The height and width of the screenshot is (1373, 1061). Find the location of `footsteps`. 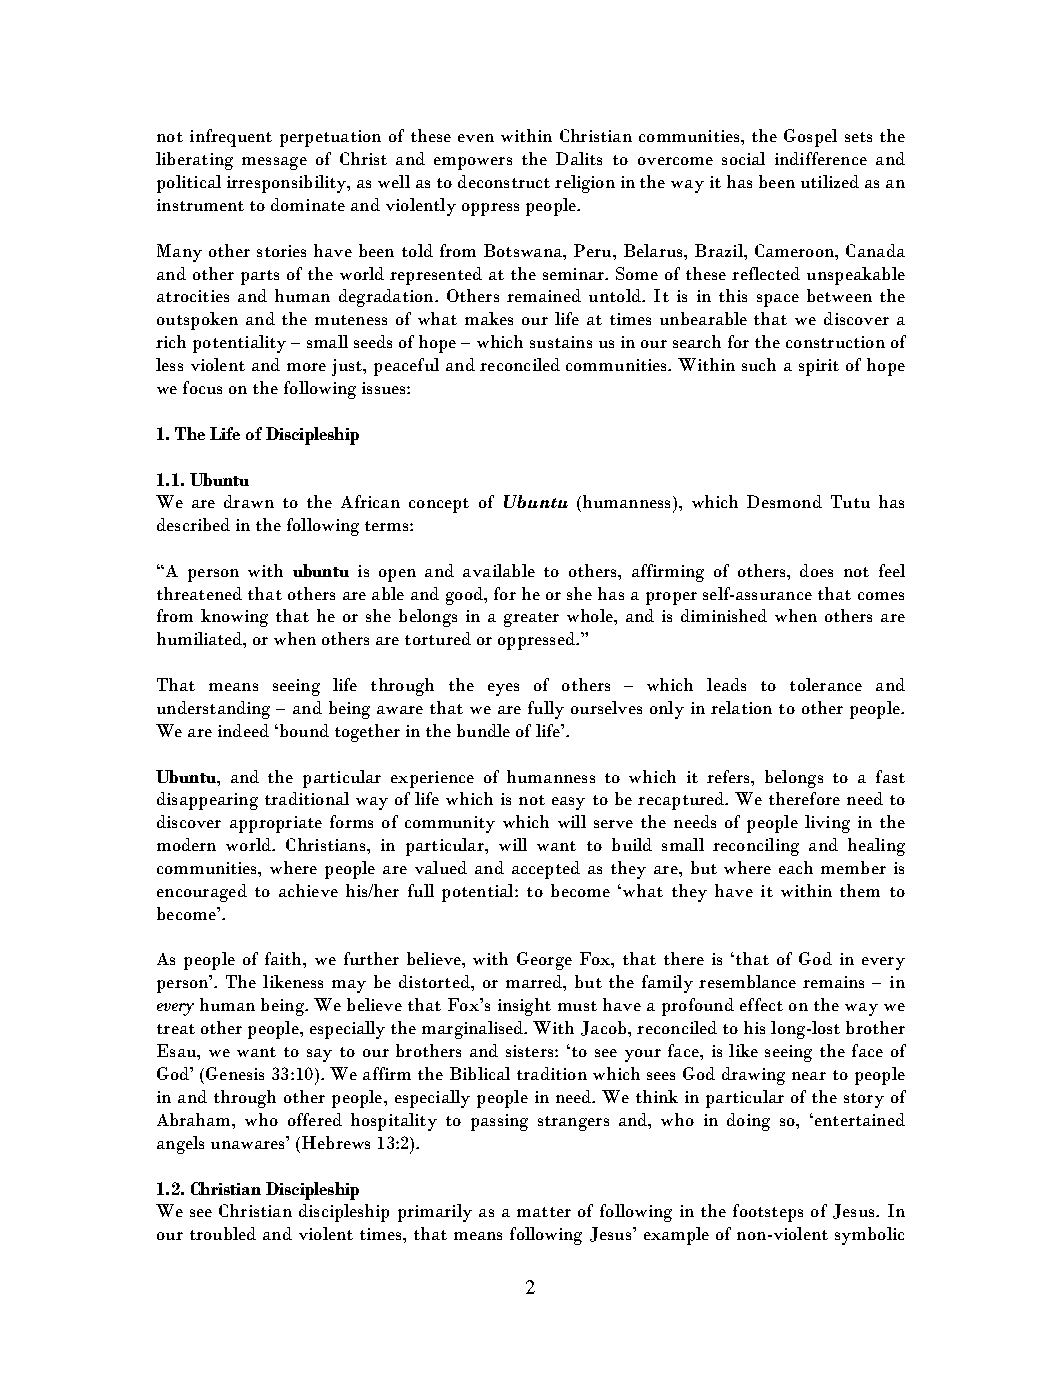

footsteps is located at coordinates (768, 1213).
